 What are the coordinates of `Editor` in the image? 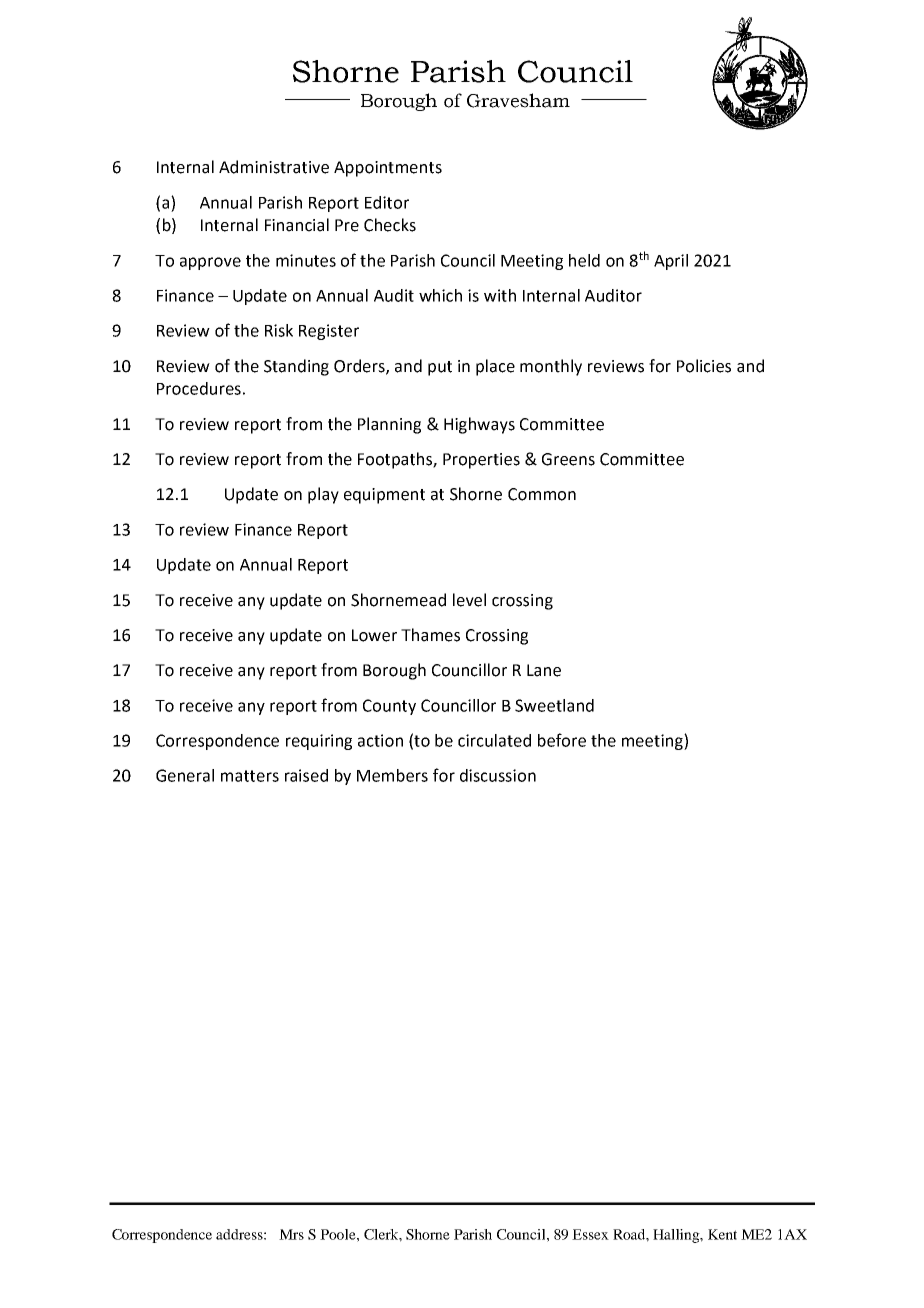 It's located at (387, 202).
